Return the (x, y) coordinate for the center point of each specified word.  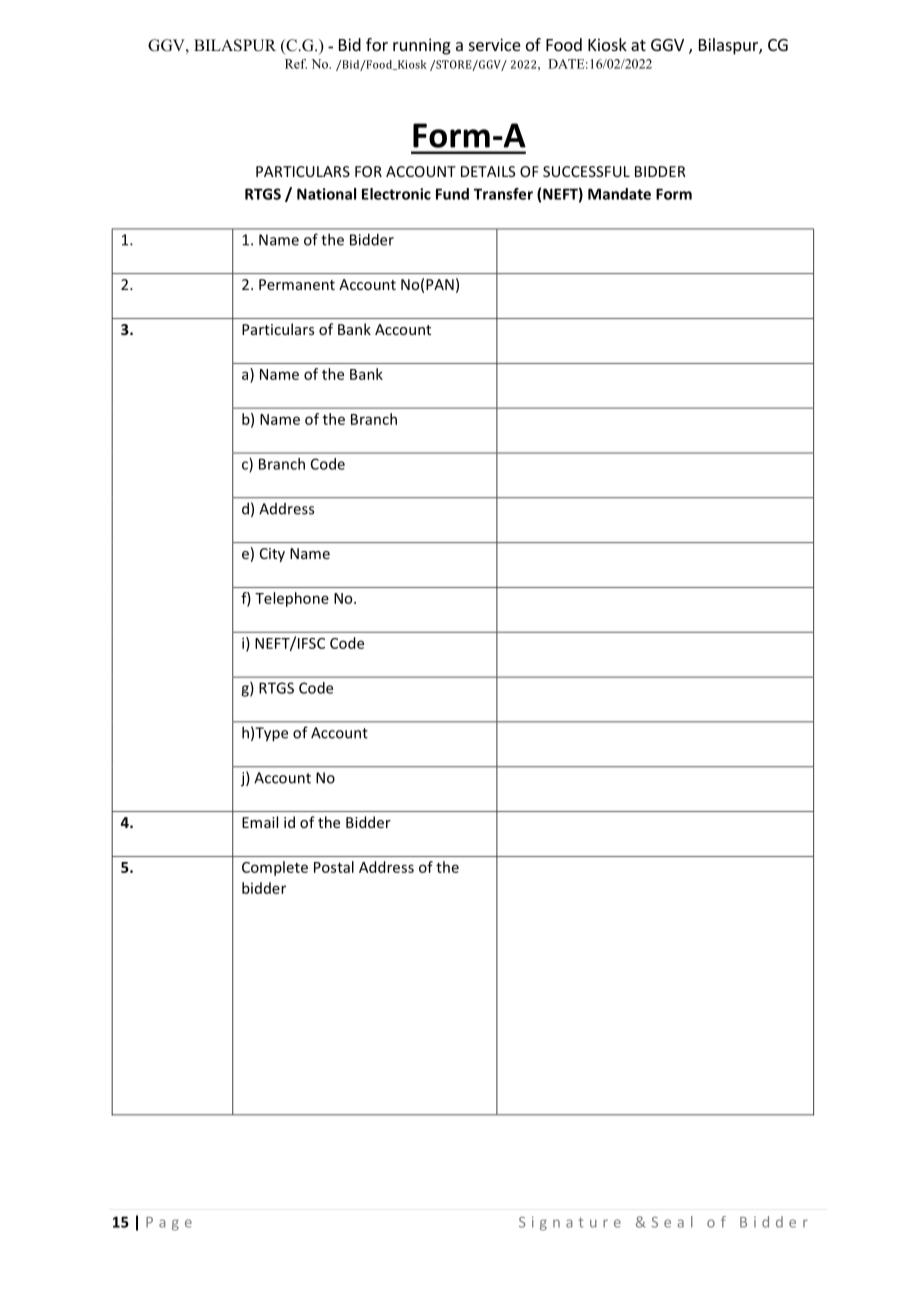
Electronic (396, 194)
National (326, 194)
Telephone (292, 599)
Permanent (297, 284)
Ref (296, 64)
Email (260, 822)
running (422, 46)
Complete (275, 868)
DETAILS (488, 171)
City (272, 555)
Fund (452, 194)
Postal (334, 867)
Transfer (503, 194)
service (495, 44)
